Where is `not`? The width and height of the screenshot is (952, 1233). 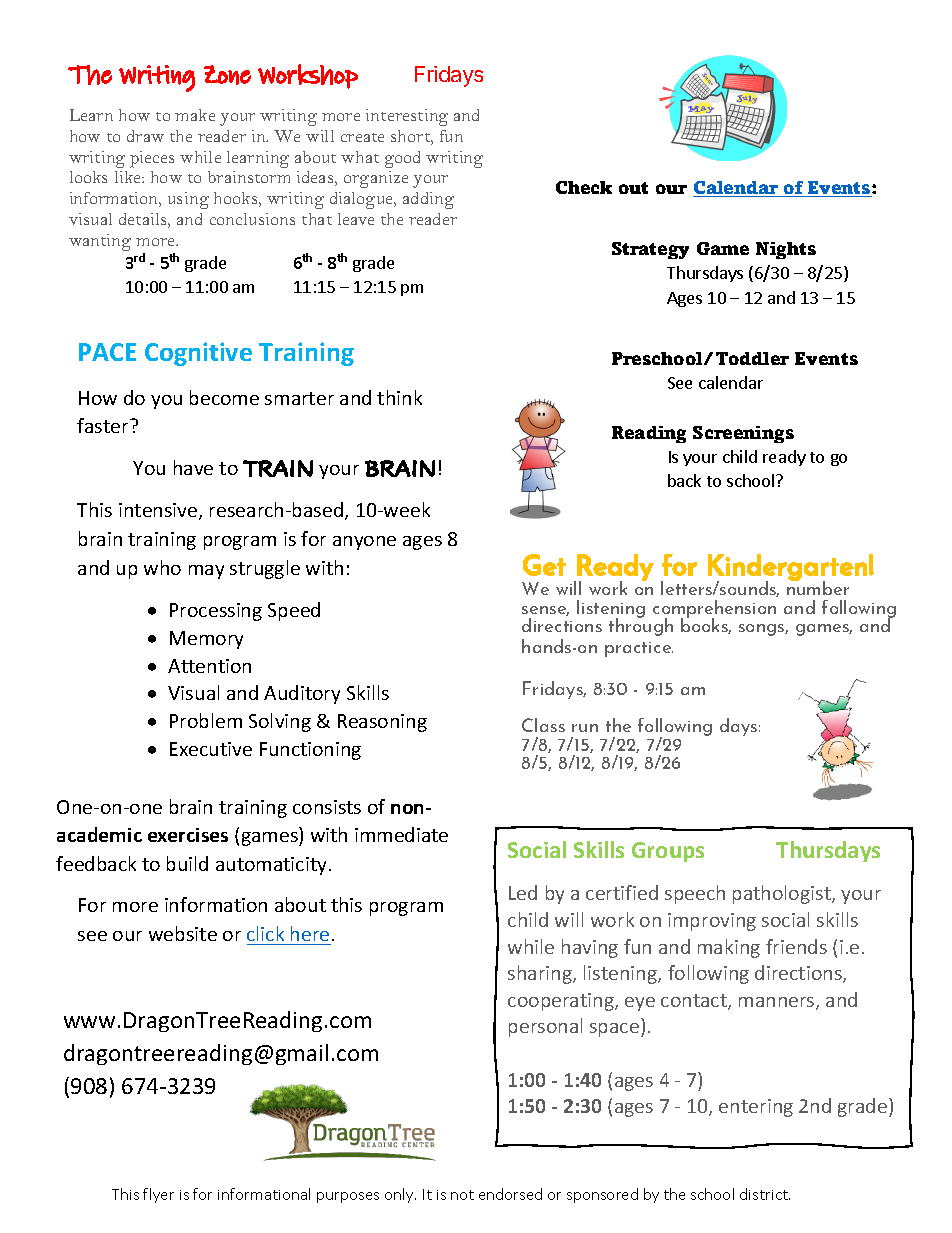 not is located at coordinates (462, 1195).
